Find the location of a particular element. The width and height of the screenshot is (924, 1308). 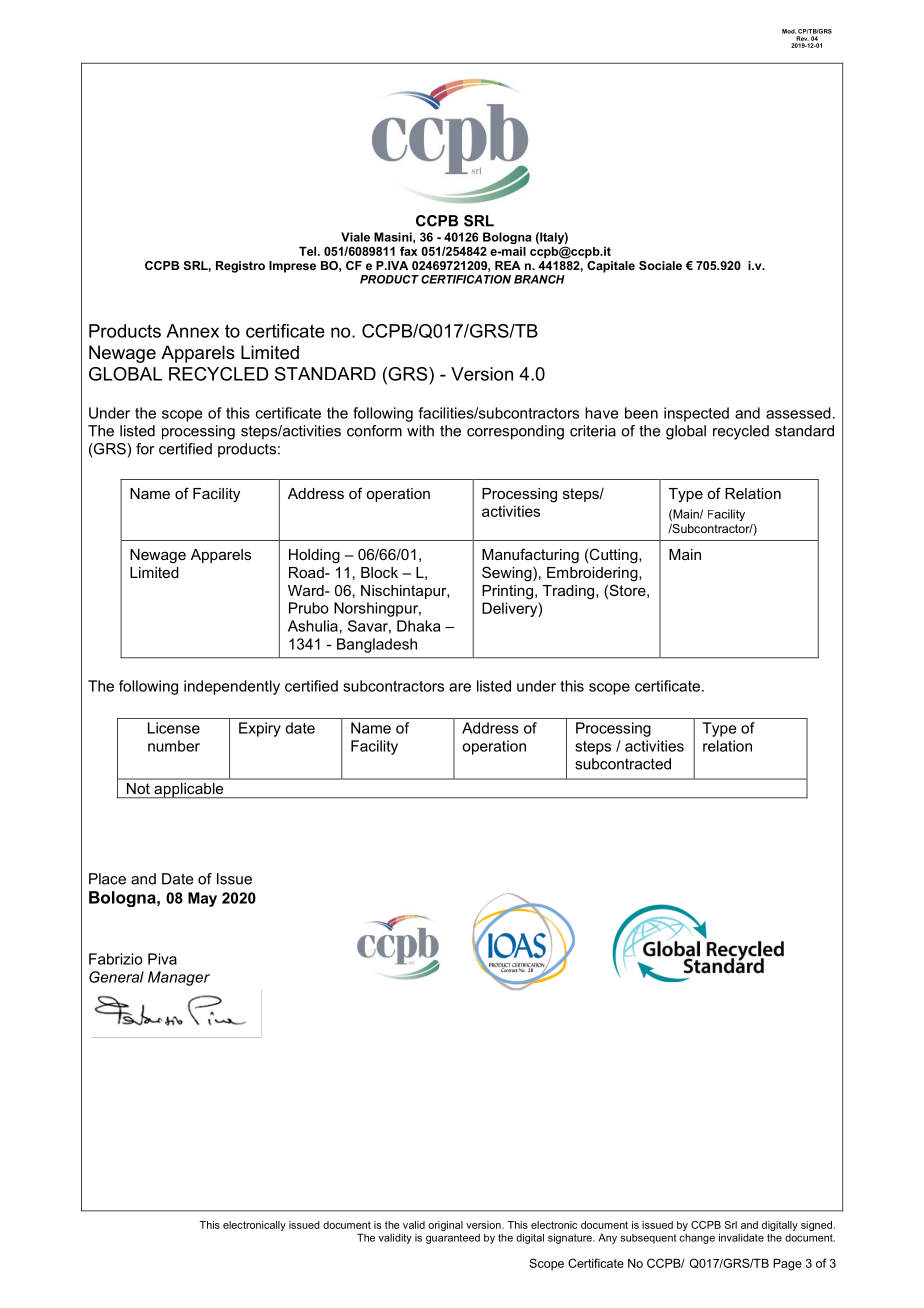

change is located at coordinates (697, 1239).
